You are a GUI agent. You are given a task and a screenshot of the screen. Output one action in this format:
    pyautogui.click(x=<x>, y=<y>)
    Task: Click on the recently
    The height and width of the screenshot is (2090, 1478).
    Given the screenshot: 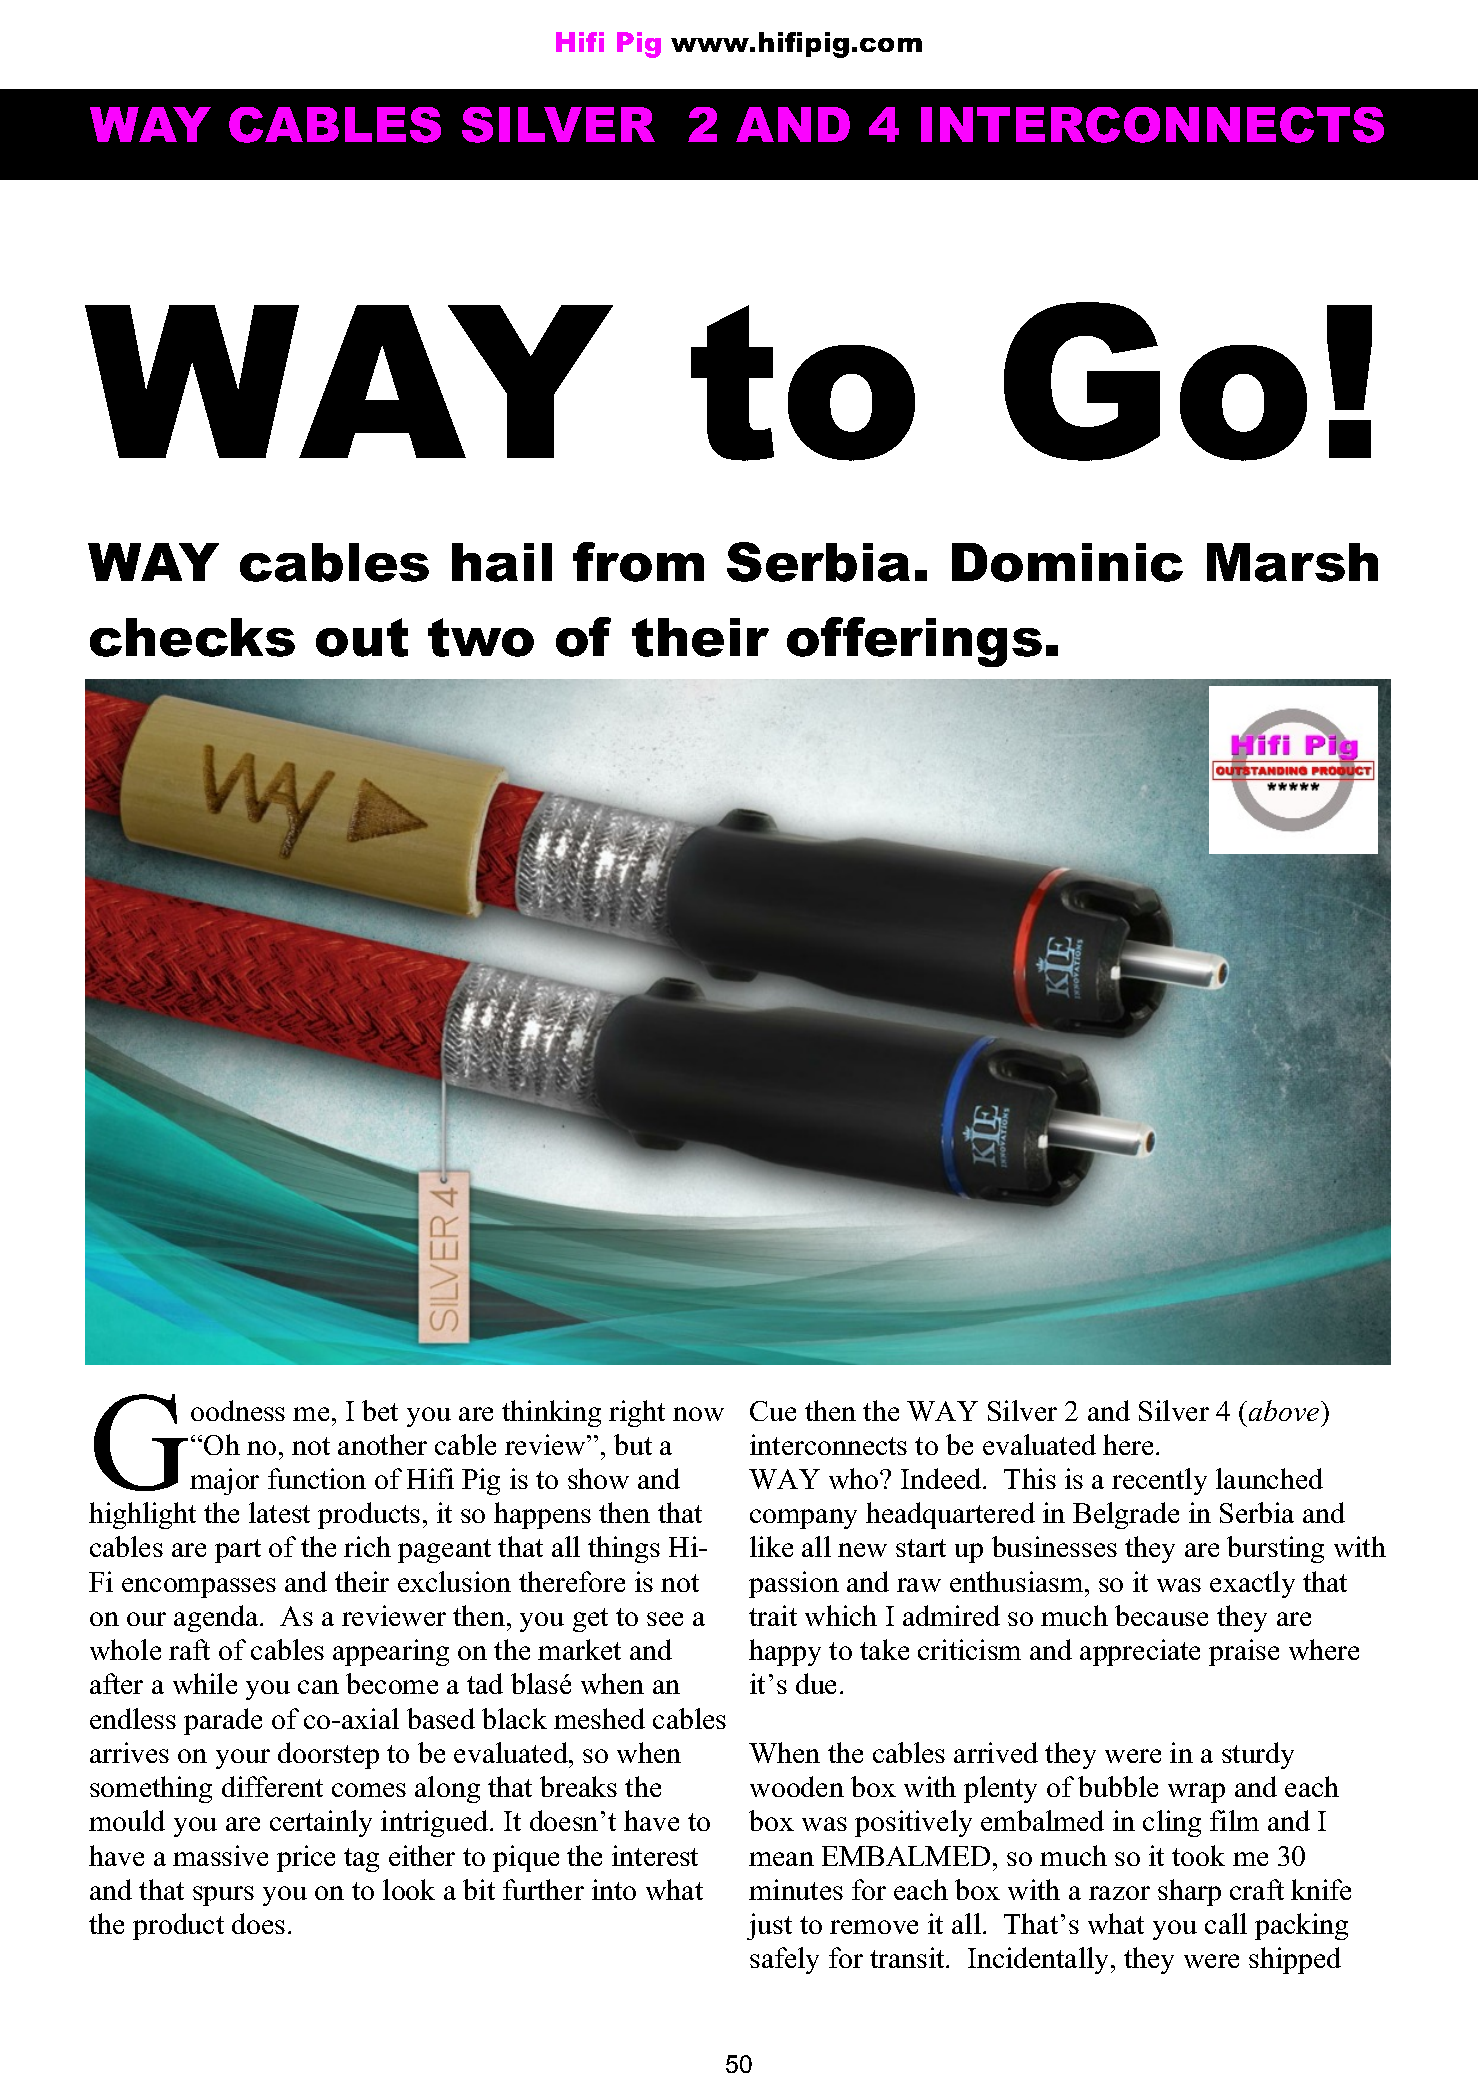 What is the action you would take?
    pyautogui.click(x=1159, y=1481)
